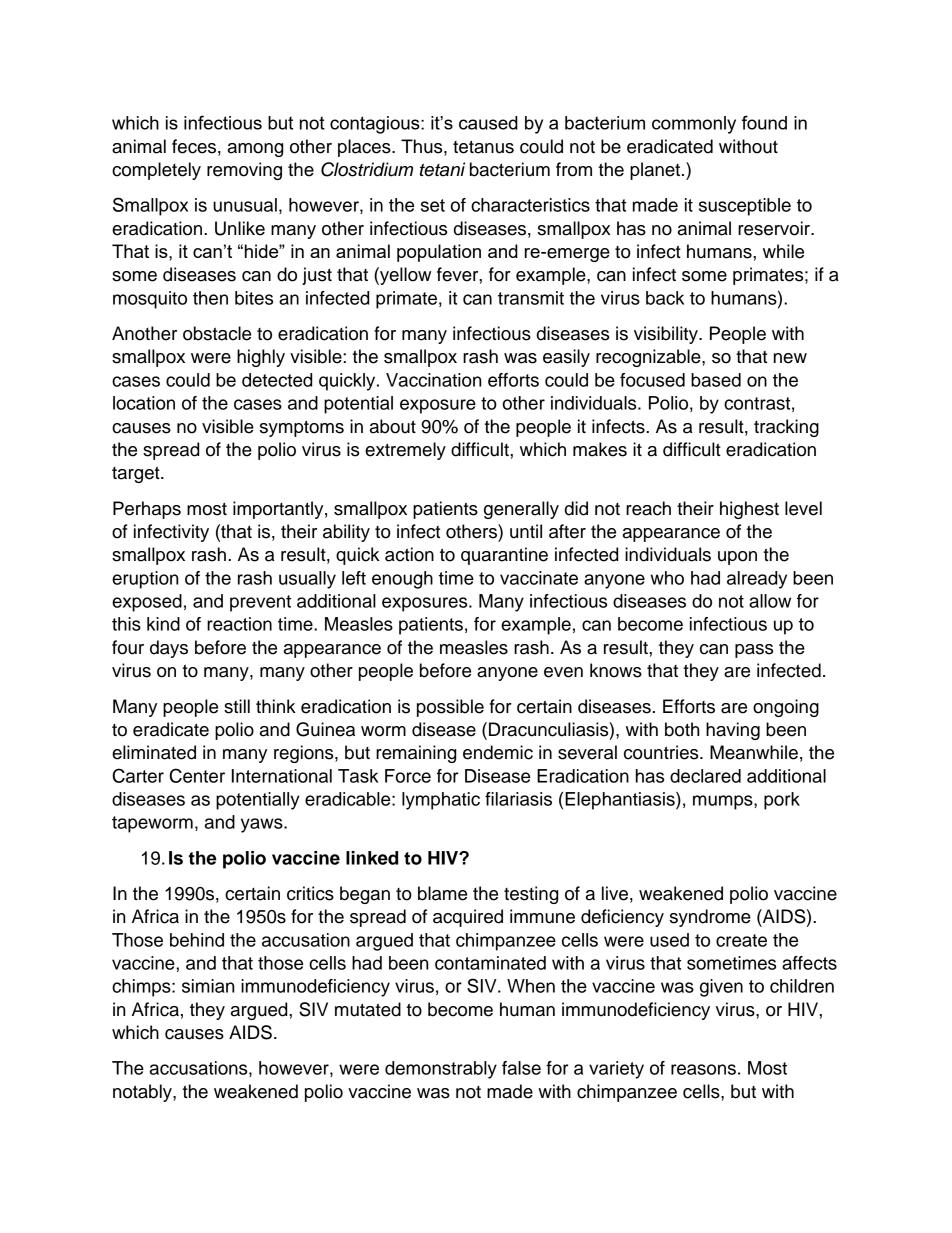  What do you see at coordinates (703, 1069) in the screenshot?
I see `reasons` at bounding box center [703, 1069].
